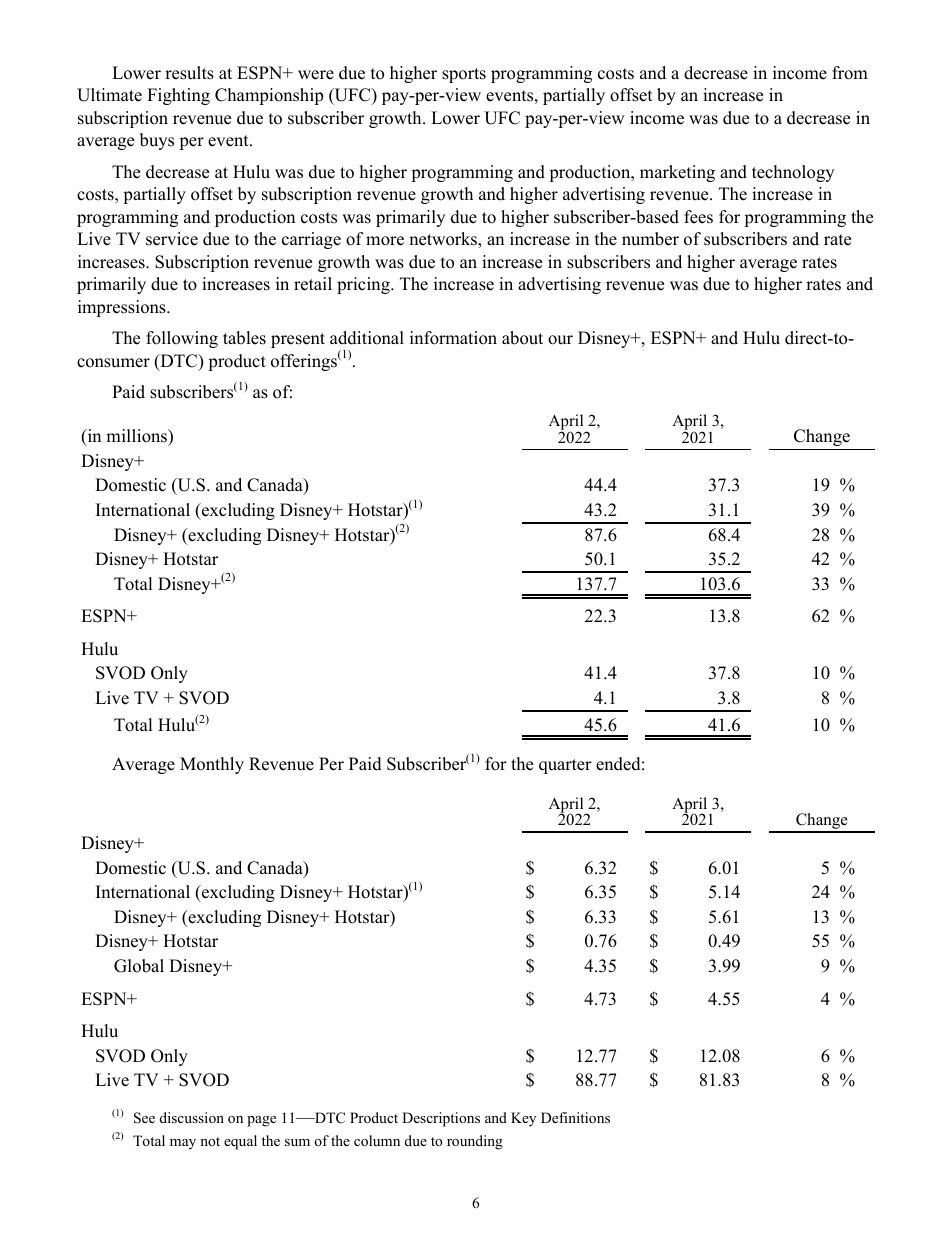  I want to click on quarter, so click(565, 766).
